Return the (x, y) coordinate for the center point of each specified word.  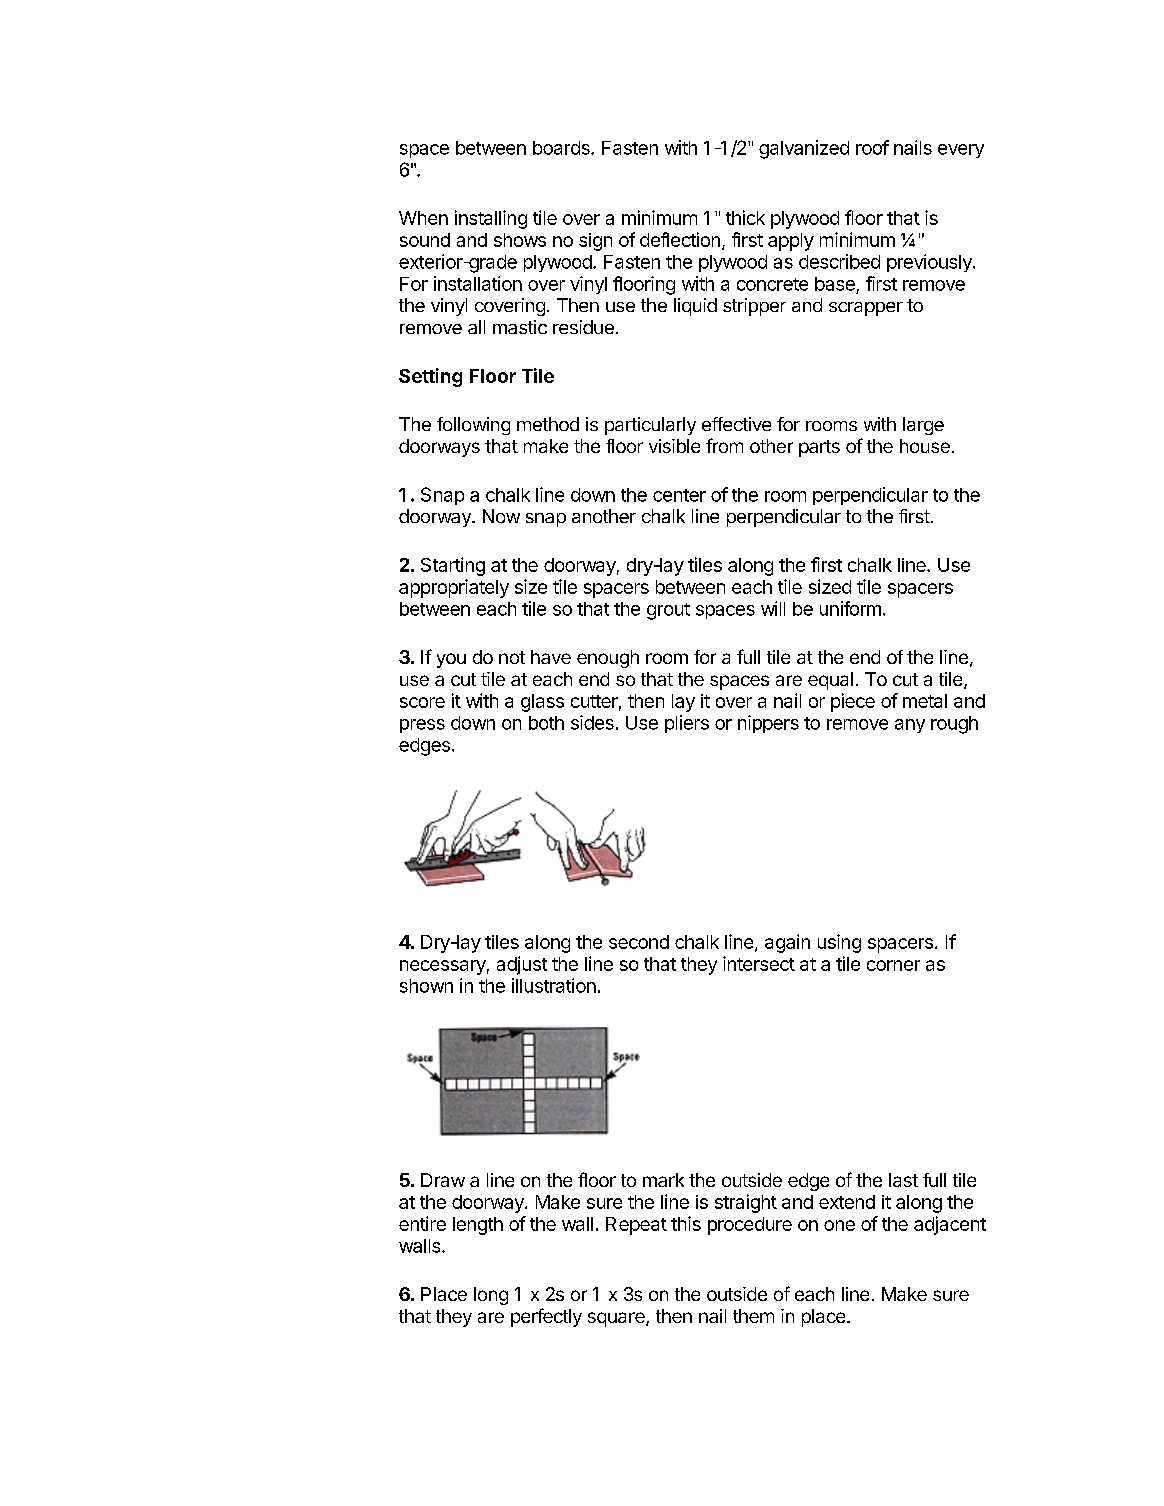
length (478, 1226)
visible (674, 446)
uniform (850, 608)
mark (663, 1180)
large (923, 426)
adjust (522, 965)
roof (872, 147)
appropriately (454, 588)
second (639, 942)
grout (668, 611)
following (473, 426)
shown (426, 986)
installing (491, 219)
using (839, 943)
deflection (680, 239)
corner (893, 965)
